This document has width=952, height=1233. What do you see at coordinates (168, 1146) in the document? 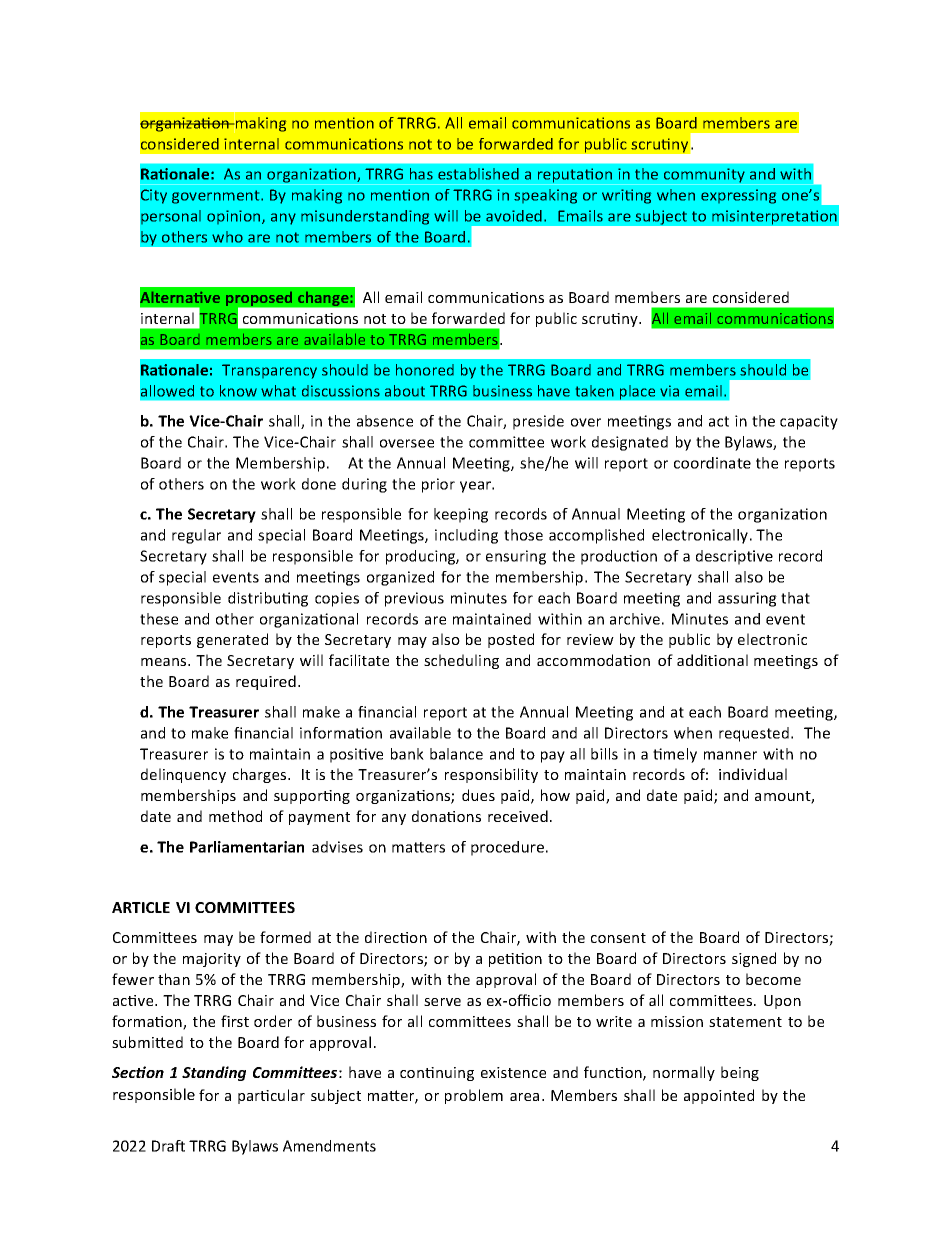
I see `Draft` at bounding box center [168, 1146].
